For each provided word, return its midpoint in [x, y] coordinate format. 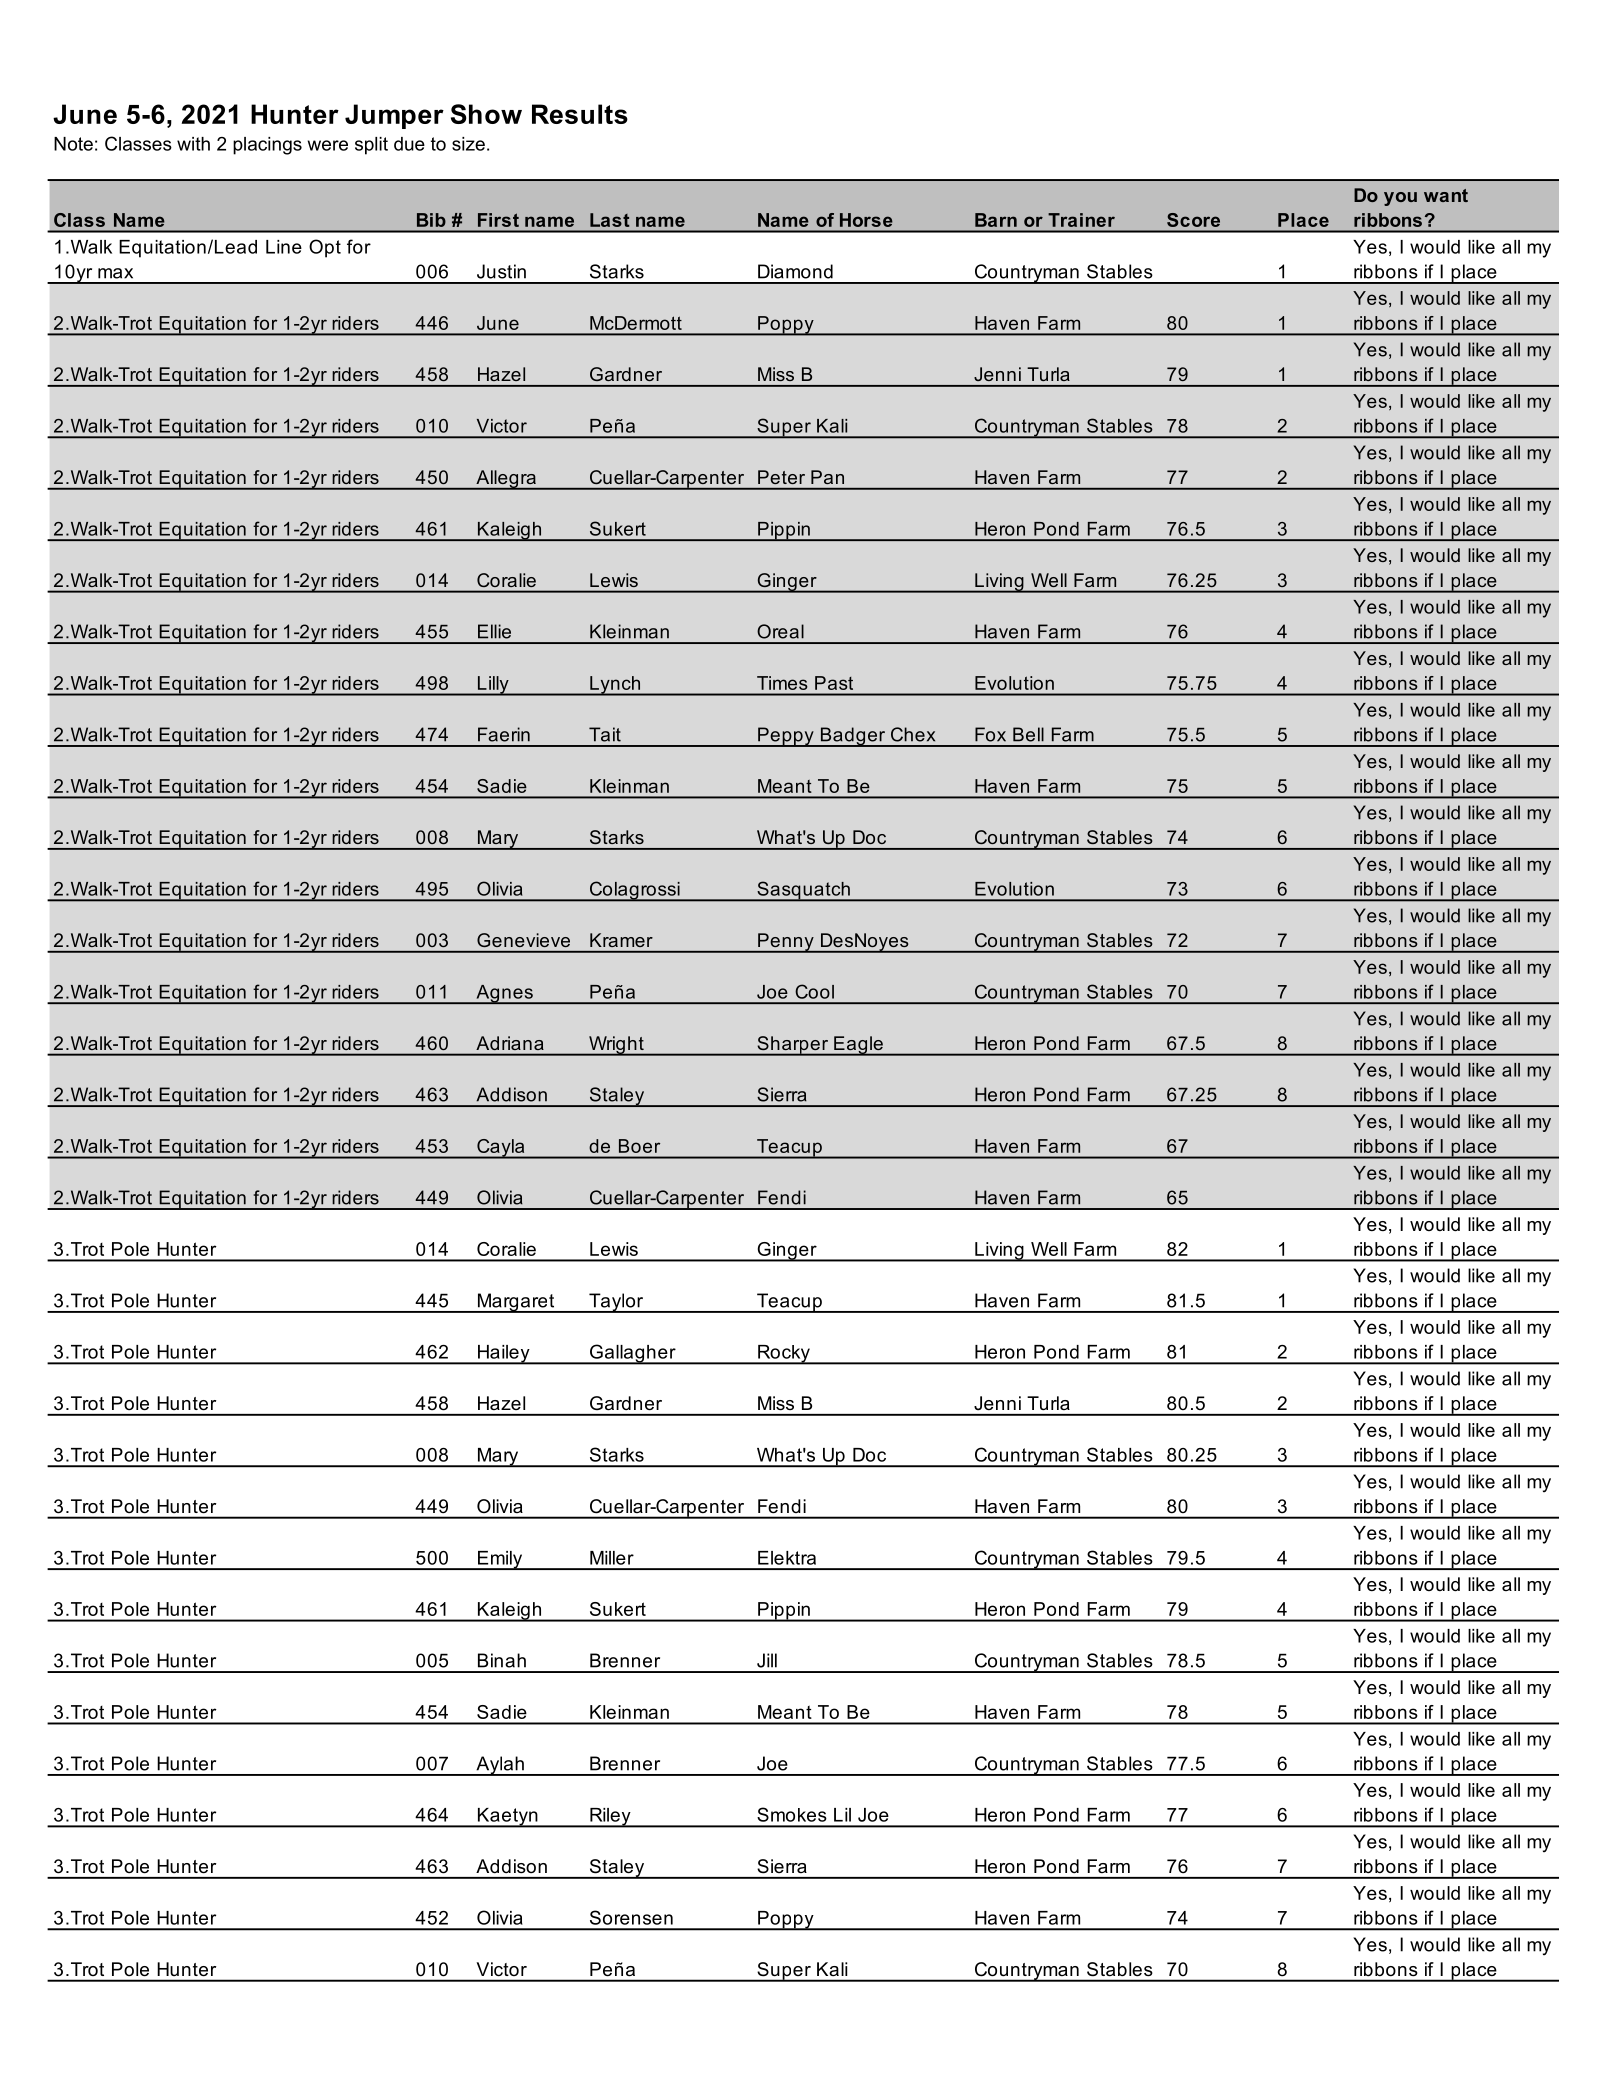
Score [1193, 220]
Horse [866, 220]
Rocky [784, 1355]
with [193, 144]
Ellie [494, 631]
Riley [610, 1818]
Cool [814, 991]
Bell [1028, 734]
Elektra [787, 1558]
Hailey [504, 1355]
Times [782, 683]
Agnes [504, 994]
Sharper [793, 1046]
